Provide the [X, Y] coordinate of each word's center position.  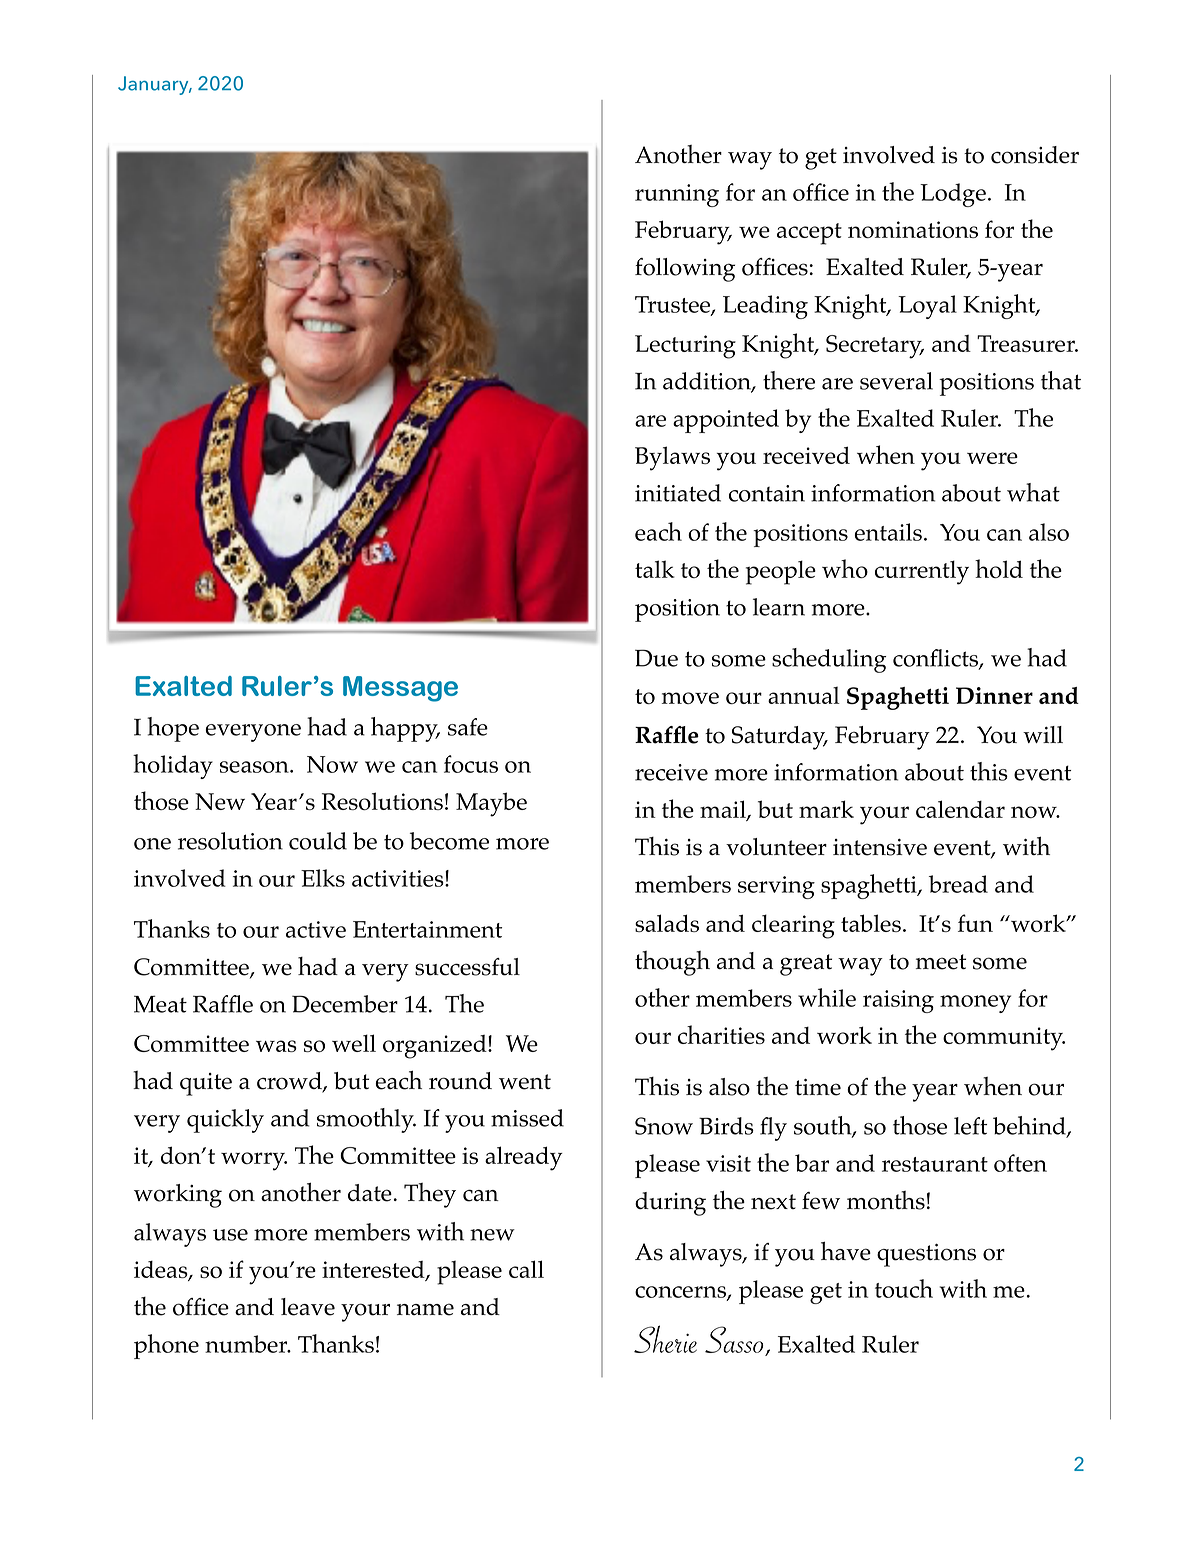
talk [655, 569]
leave [308, 1307]
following [685, 270]
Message [400, 689]
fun [975, 923]
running [677, 195]
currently [922, 572]
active [316, 929]
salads [667, 923]
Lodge [953, 195]
